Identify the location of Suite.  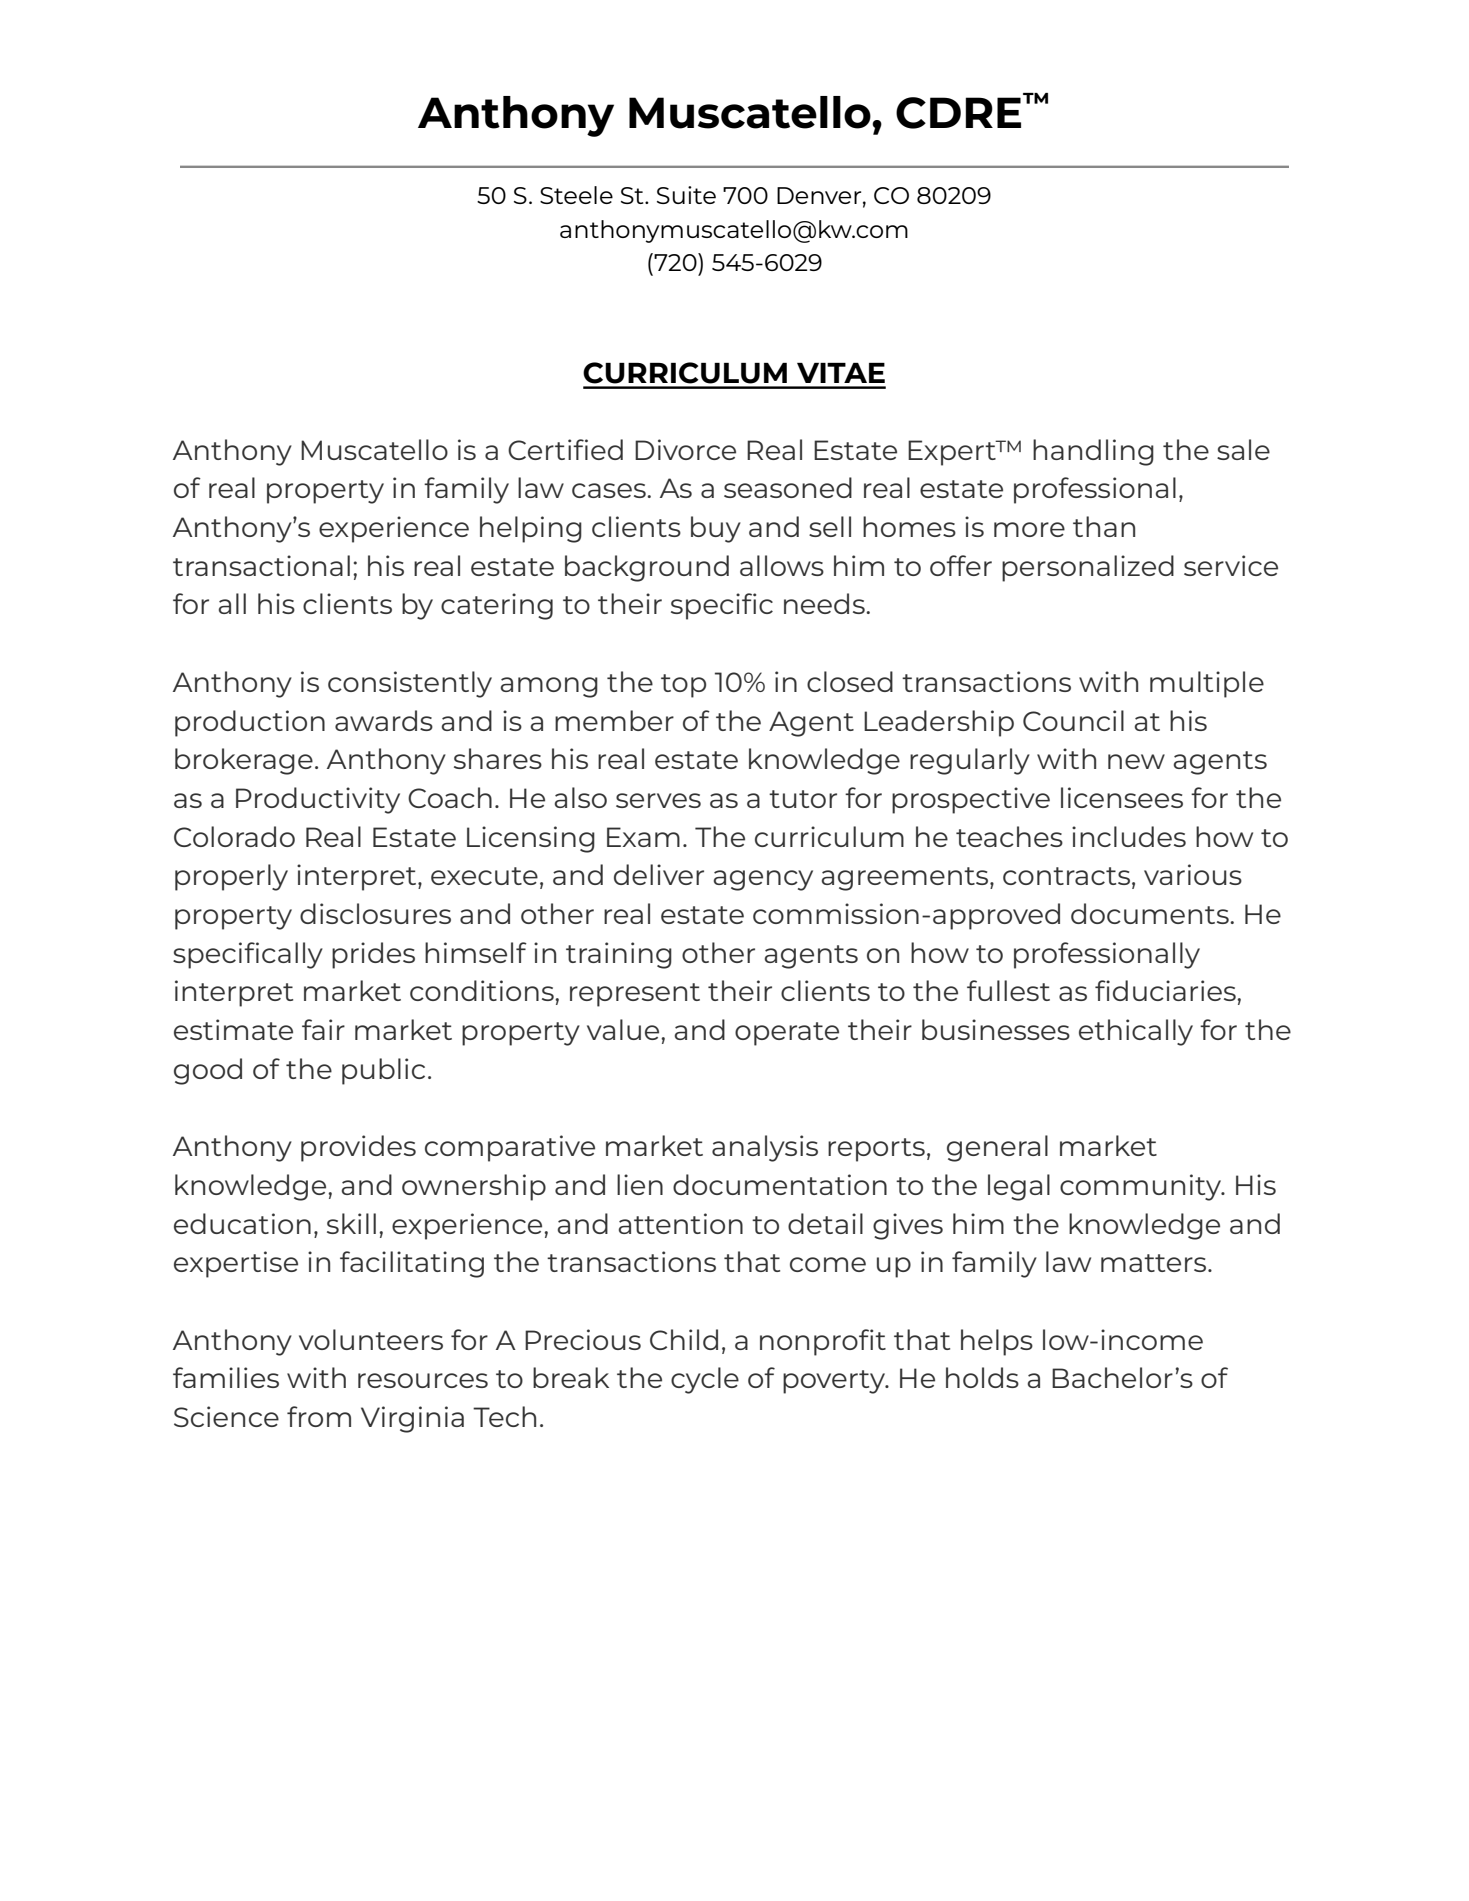
(686, 195).
